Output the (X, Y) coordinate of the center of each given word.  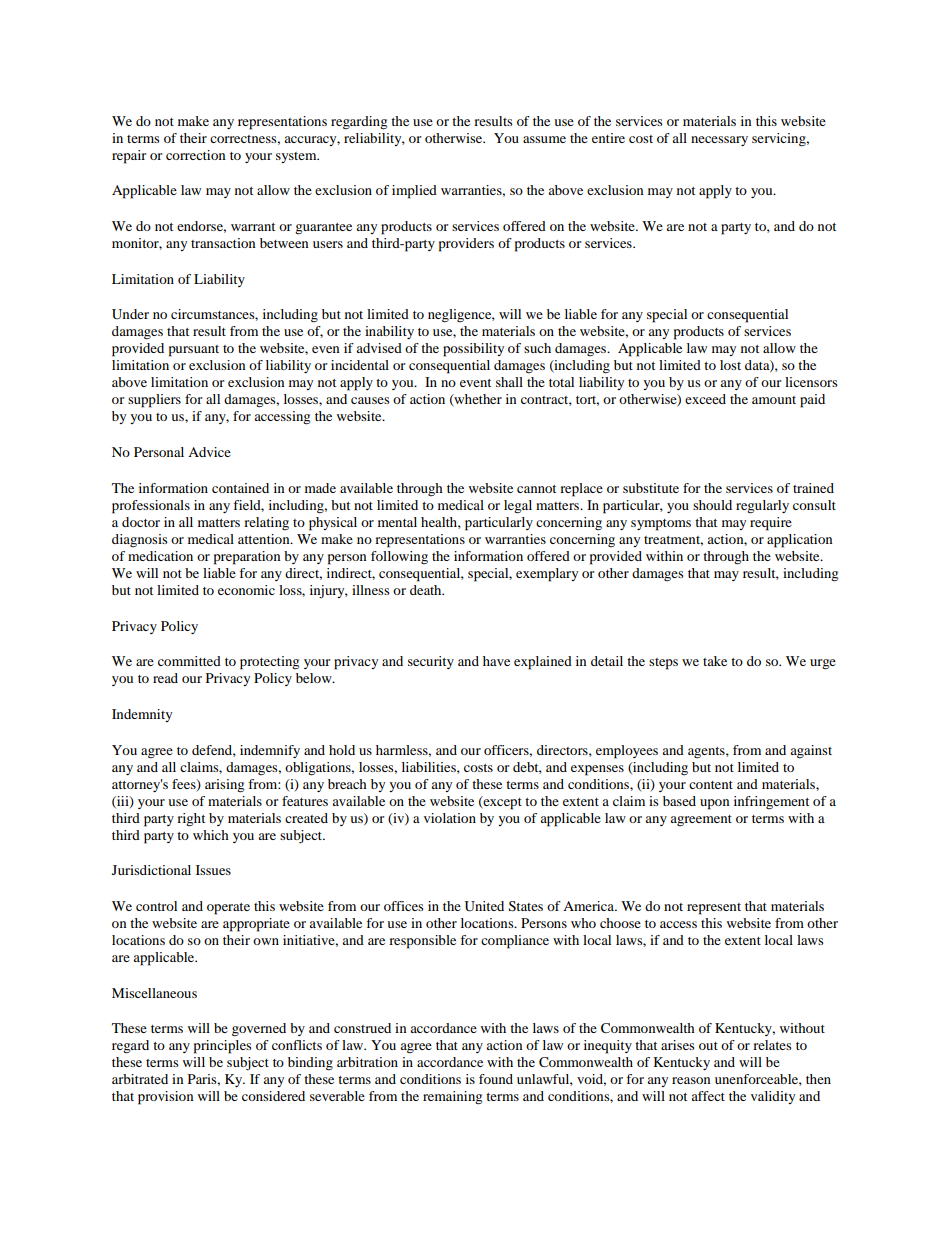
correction (196, 155)
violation (450, 818)
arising (224, 786)
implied (414, 192)
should (712, 505)
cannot (536, 489)
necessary (719, 141)
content (711, 785)
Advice (209, 452)
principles (223, 1047)
